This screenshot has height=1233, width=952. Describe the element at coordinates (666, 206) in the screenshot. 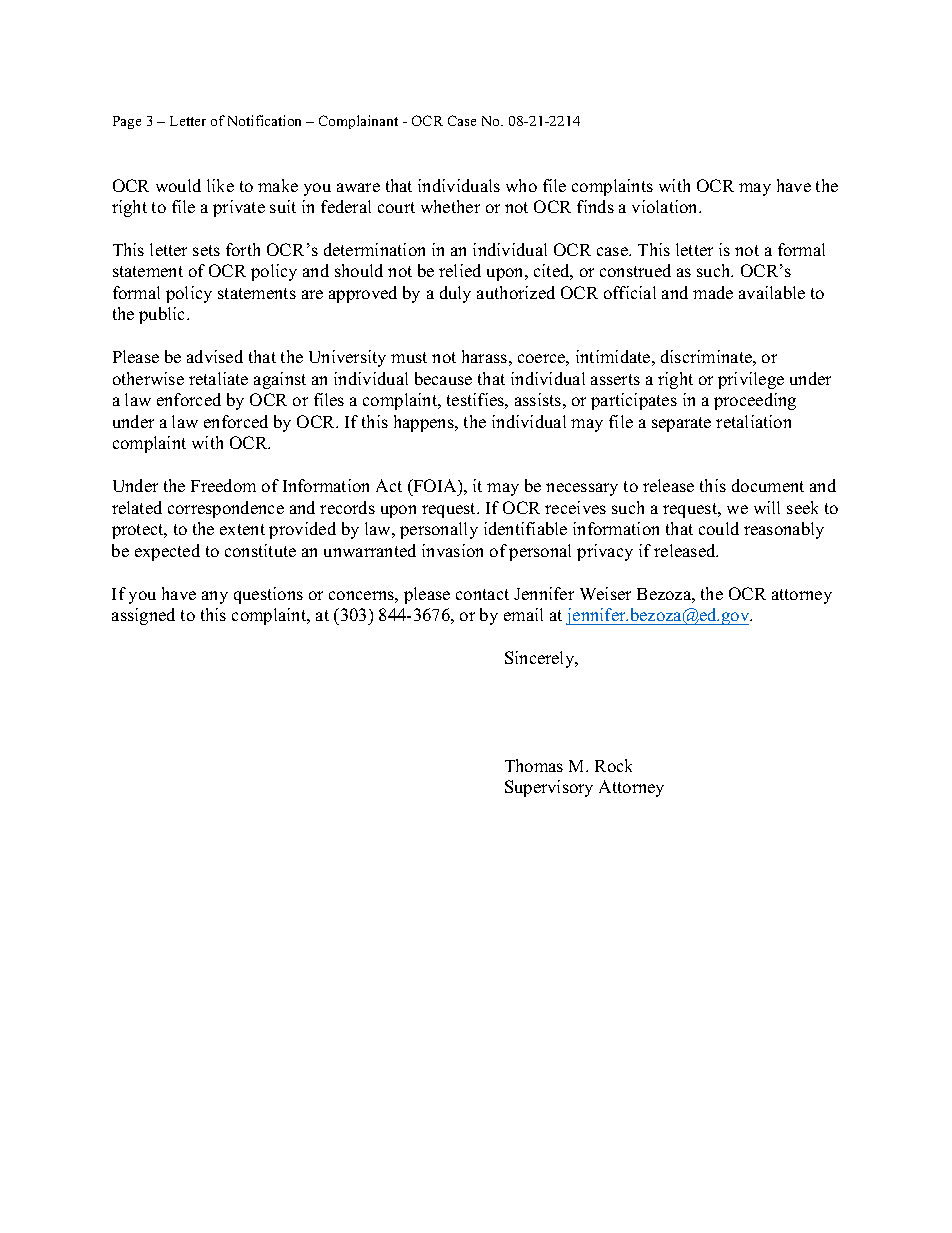

I see `violation` at that location.
